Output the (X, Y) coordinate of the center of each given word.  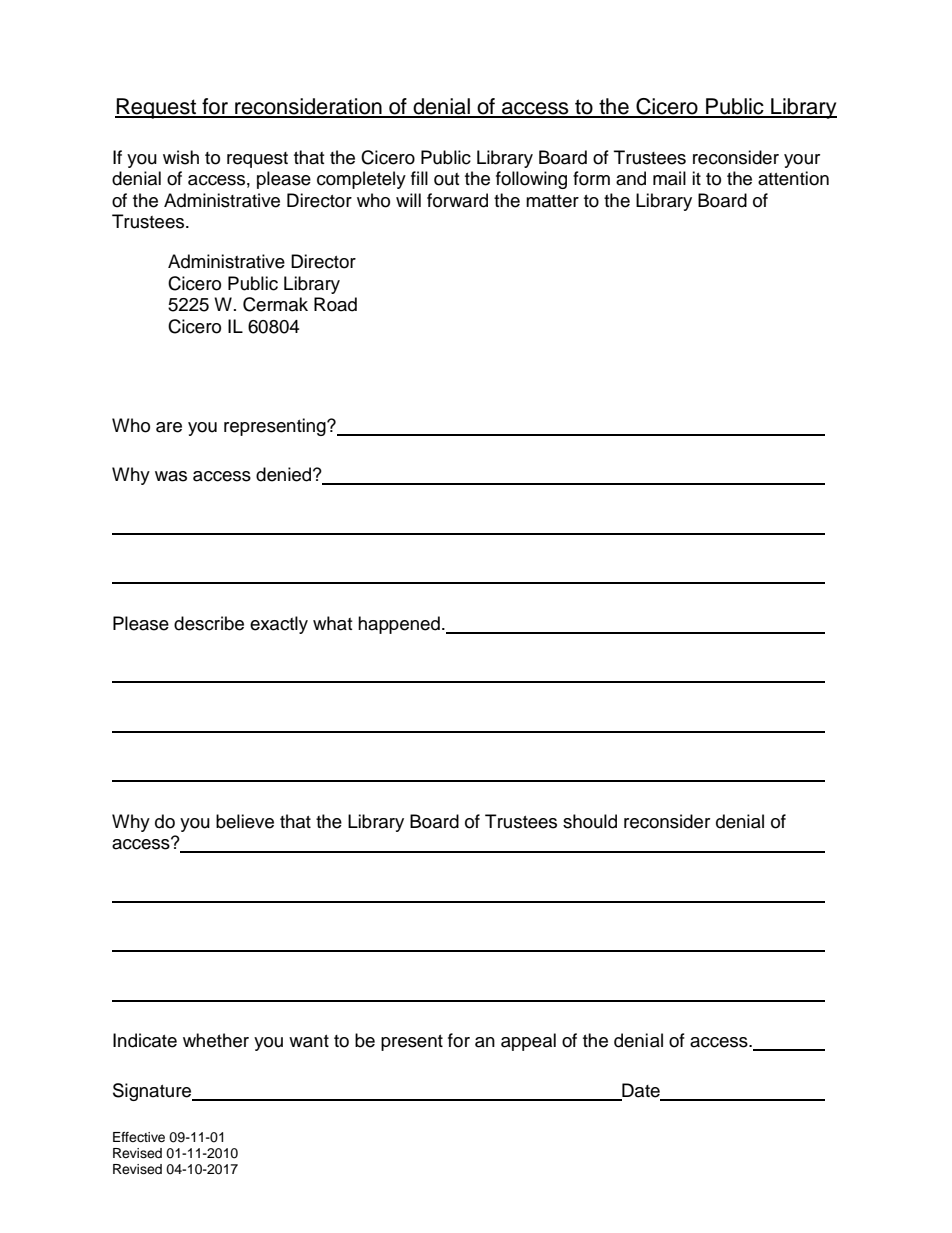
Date (641, 1091)
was (171, 476)
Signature (153, 1092)
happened (399, 625)
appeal (528, 1042)
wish (181, 157)
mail (669, 178)
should (590, 821)
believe (245, 821)
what (332, 623)
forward (457, 200)
